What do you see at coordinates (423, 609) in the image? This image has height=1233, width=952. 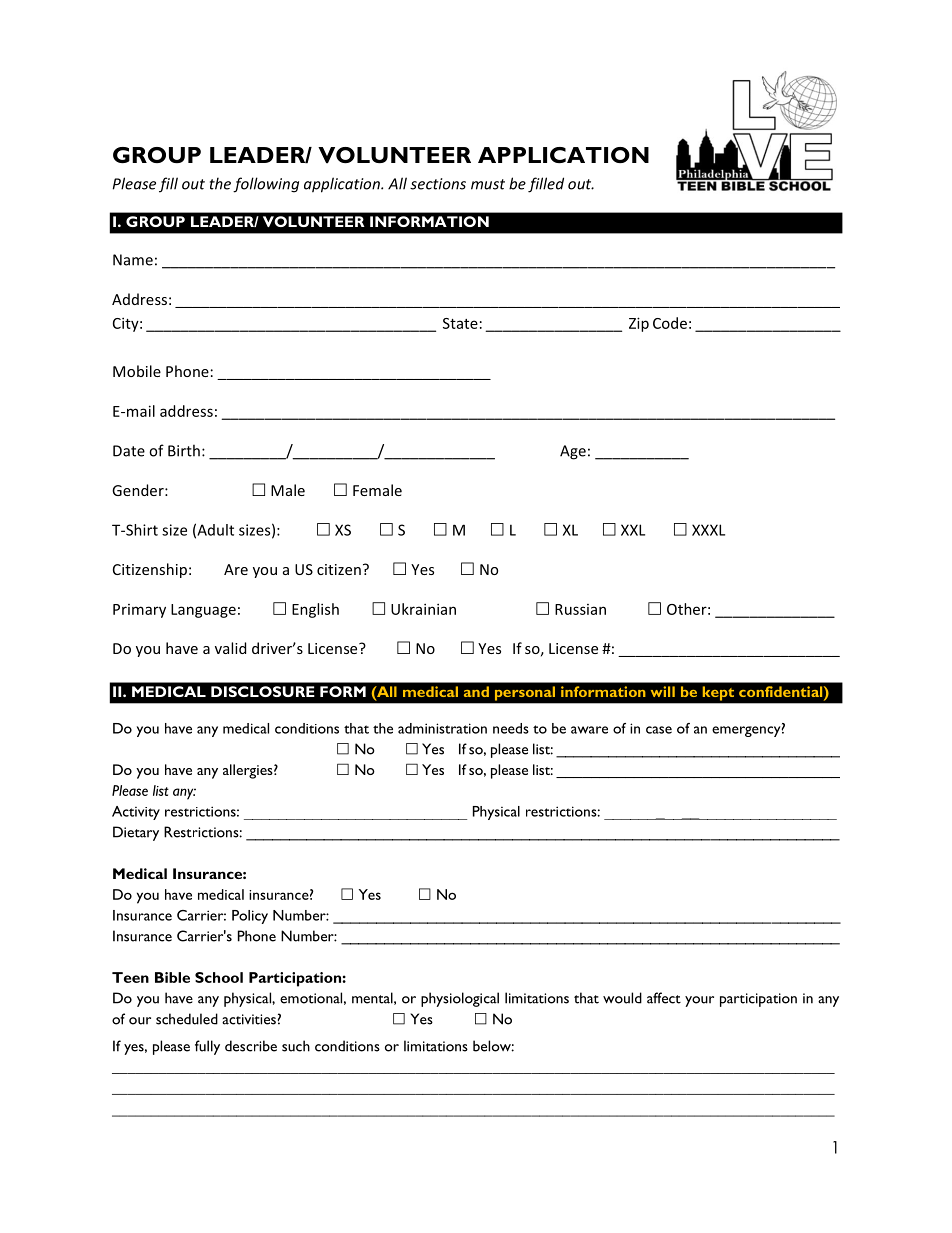 I see `Ukrainian` at bounding box center [423, 609].
